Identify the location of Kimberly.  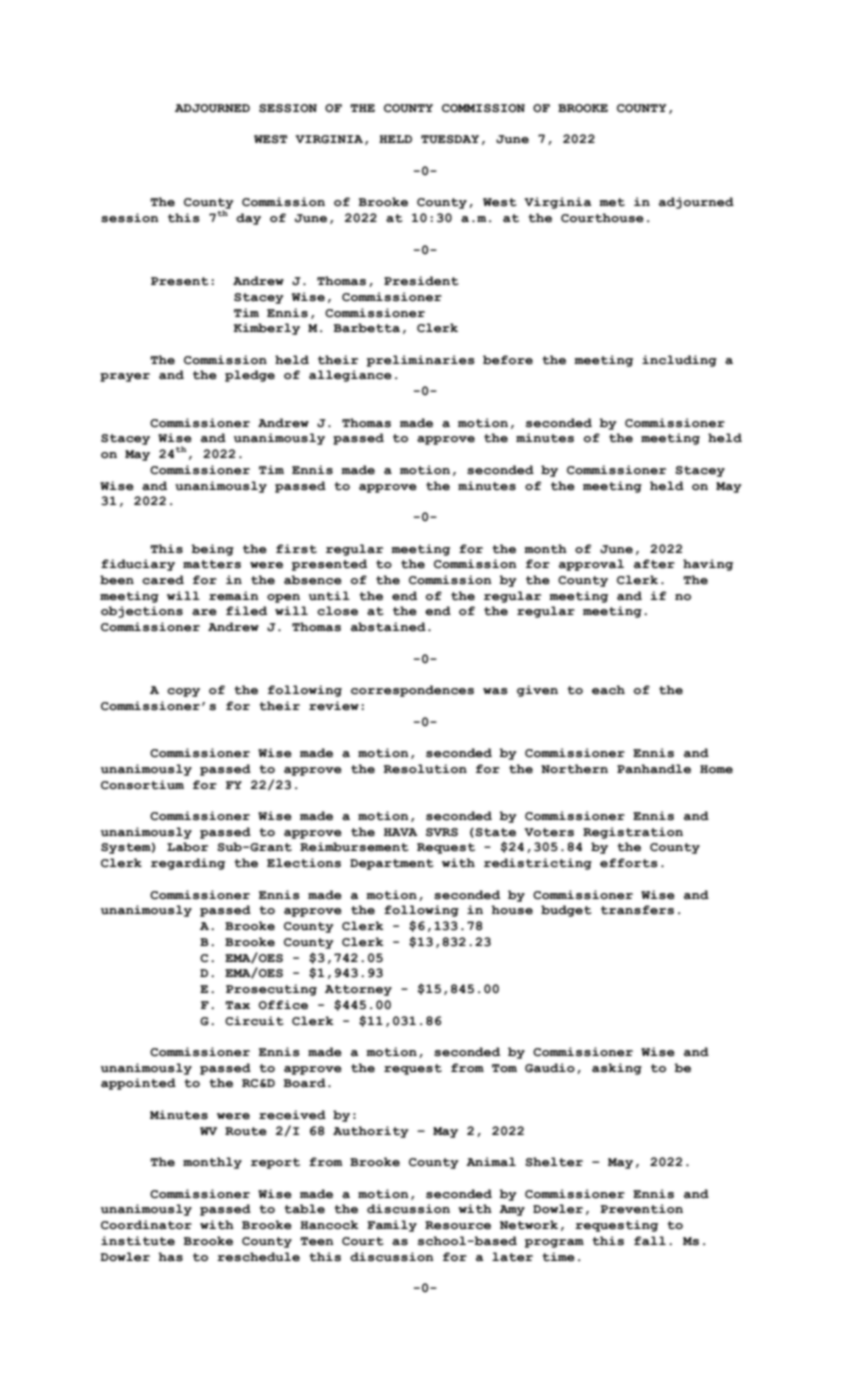
(266, 329).
